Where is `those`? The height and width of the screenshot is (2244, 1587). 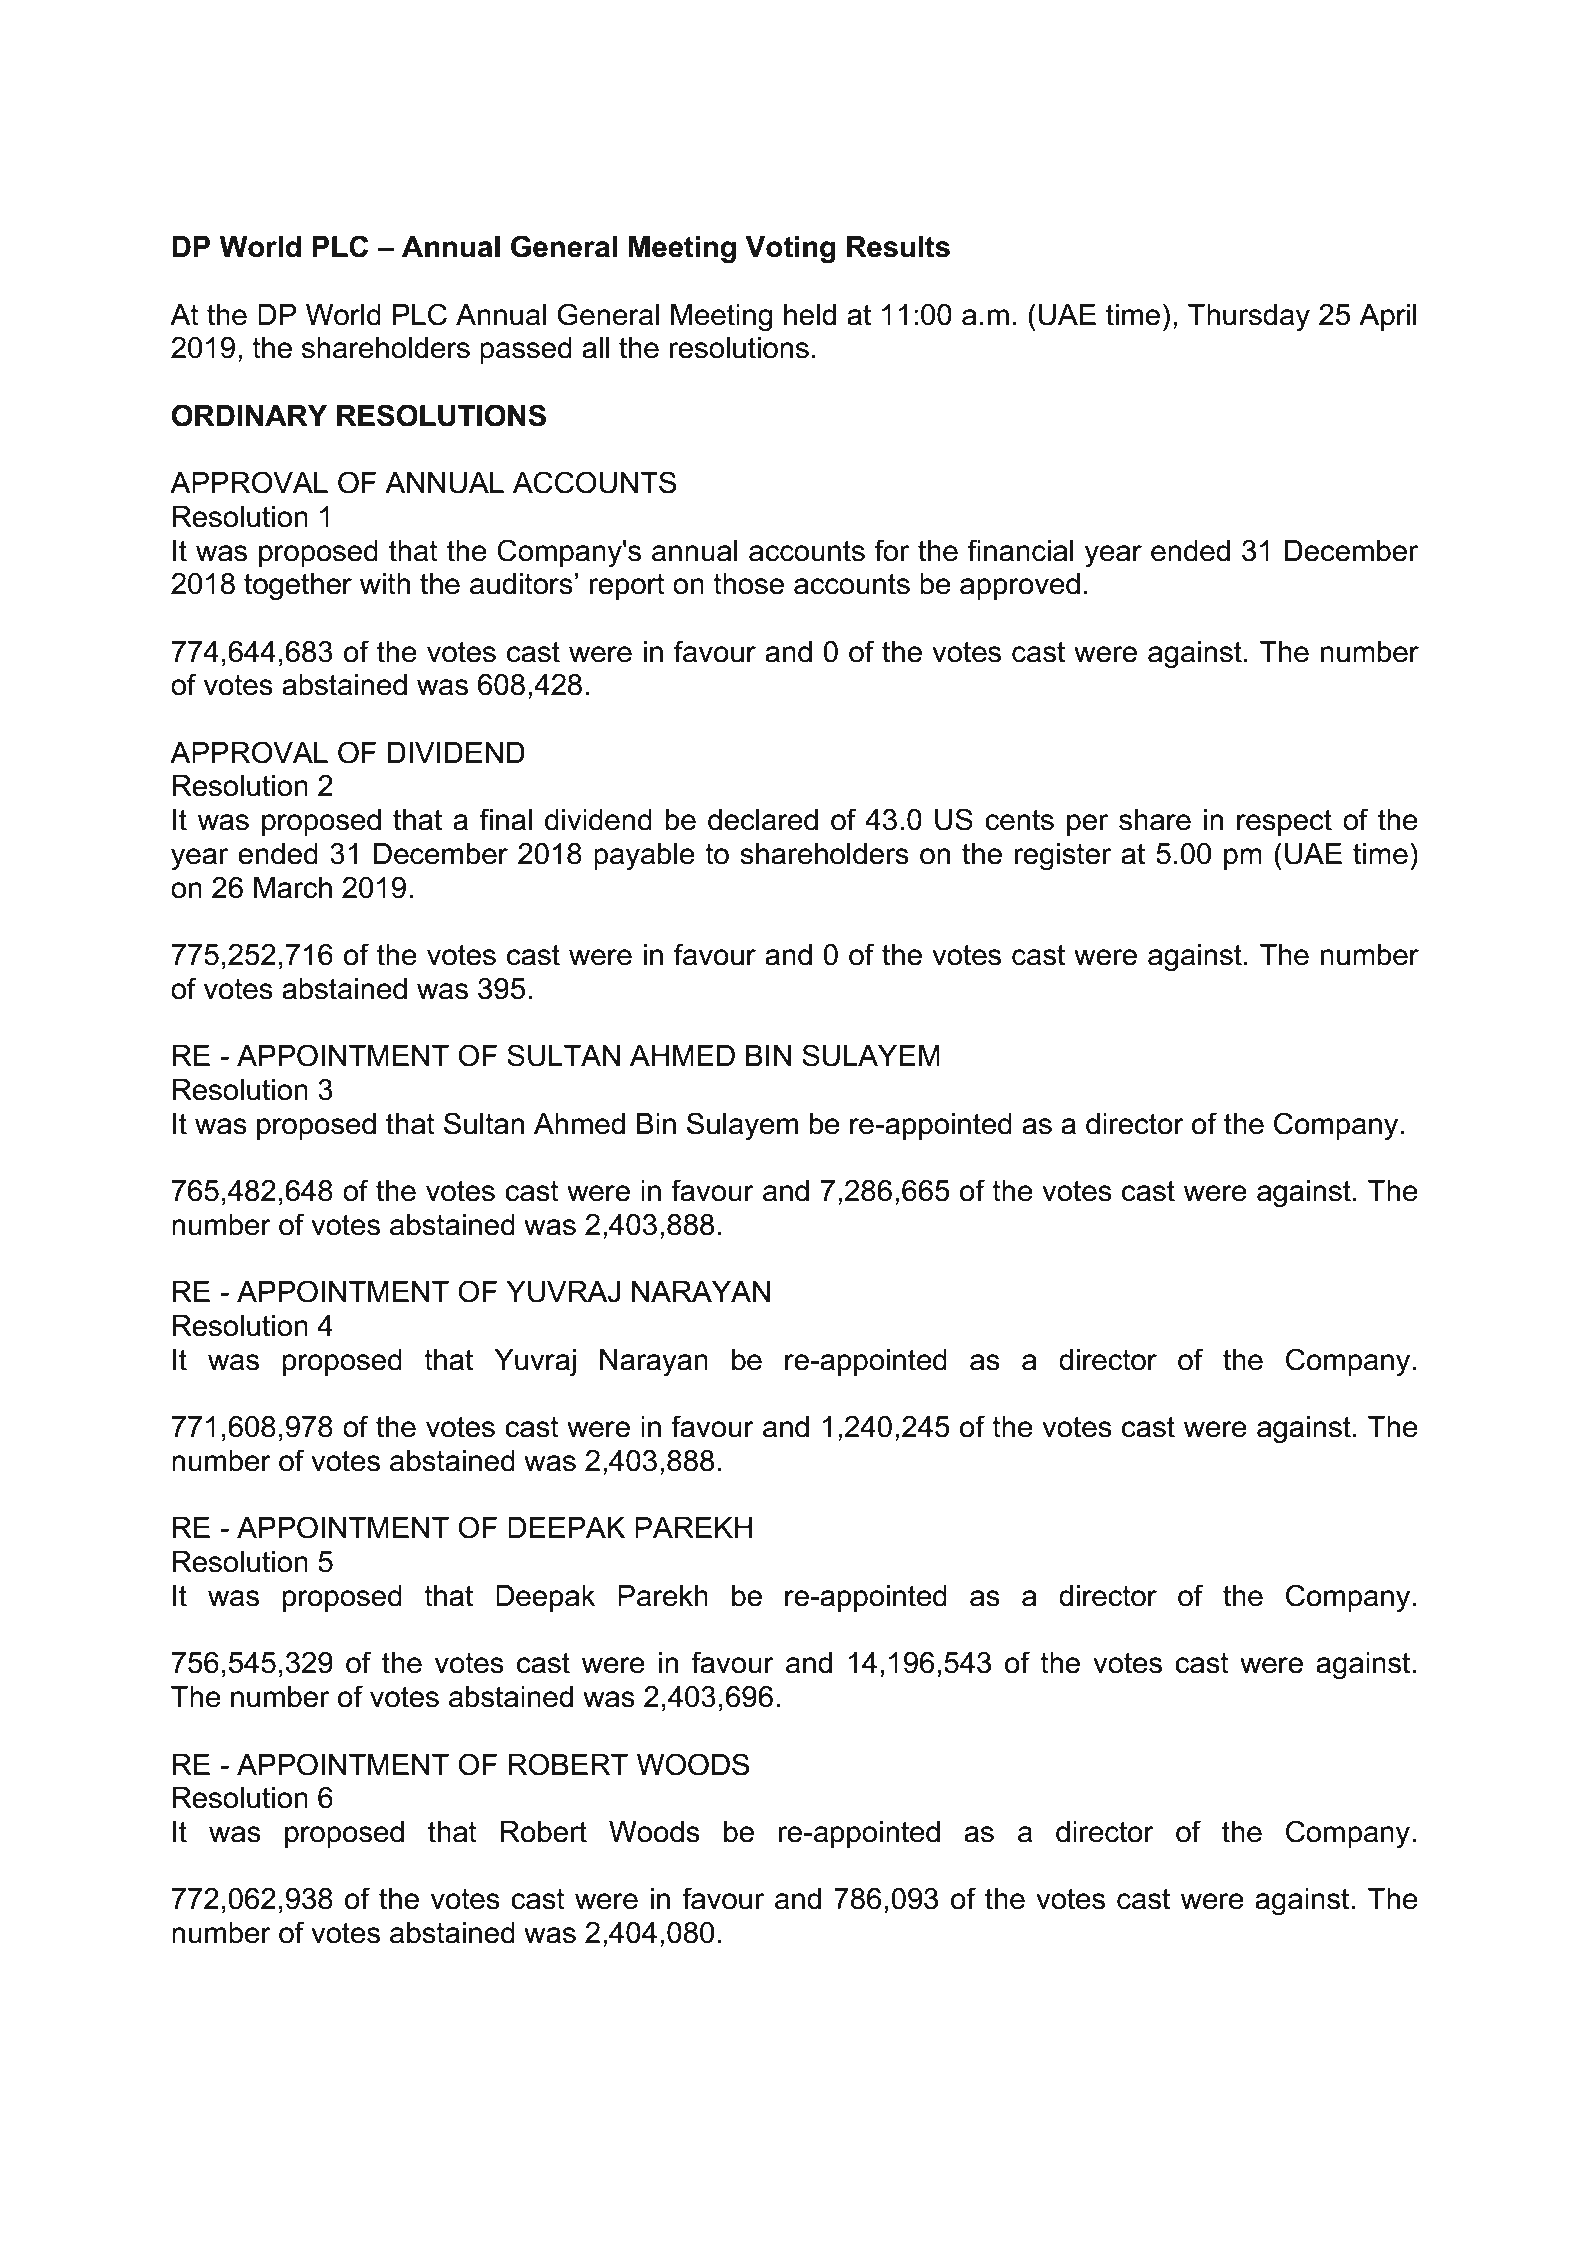
those is located at coordinates (748, 584).
